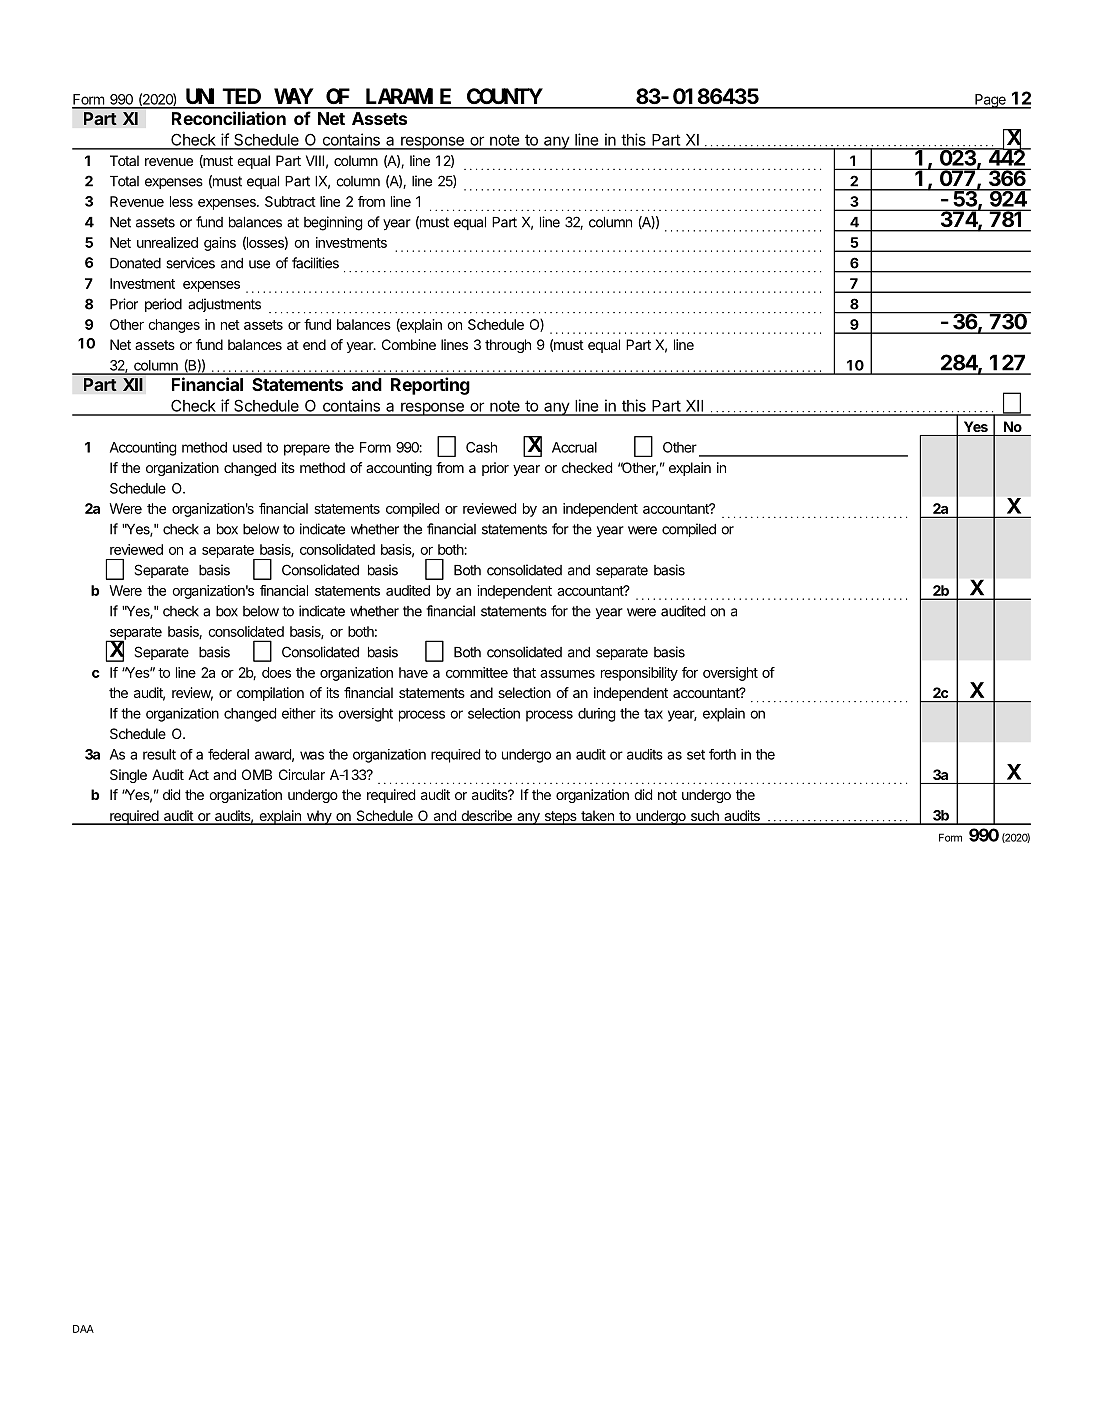 This document has width=1106, height=1409. What do you see at coordinates (159, 754) in the document?
I see `result` at bounding box center [159, 754].
